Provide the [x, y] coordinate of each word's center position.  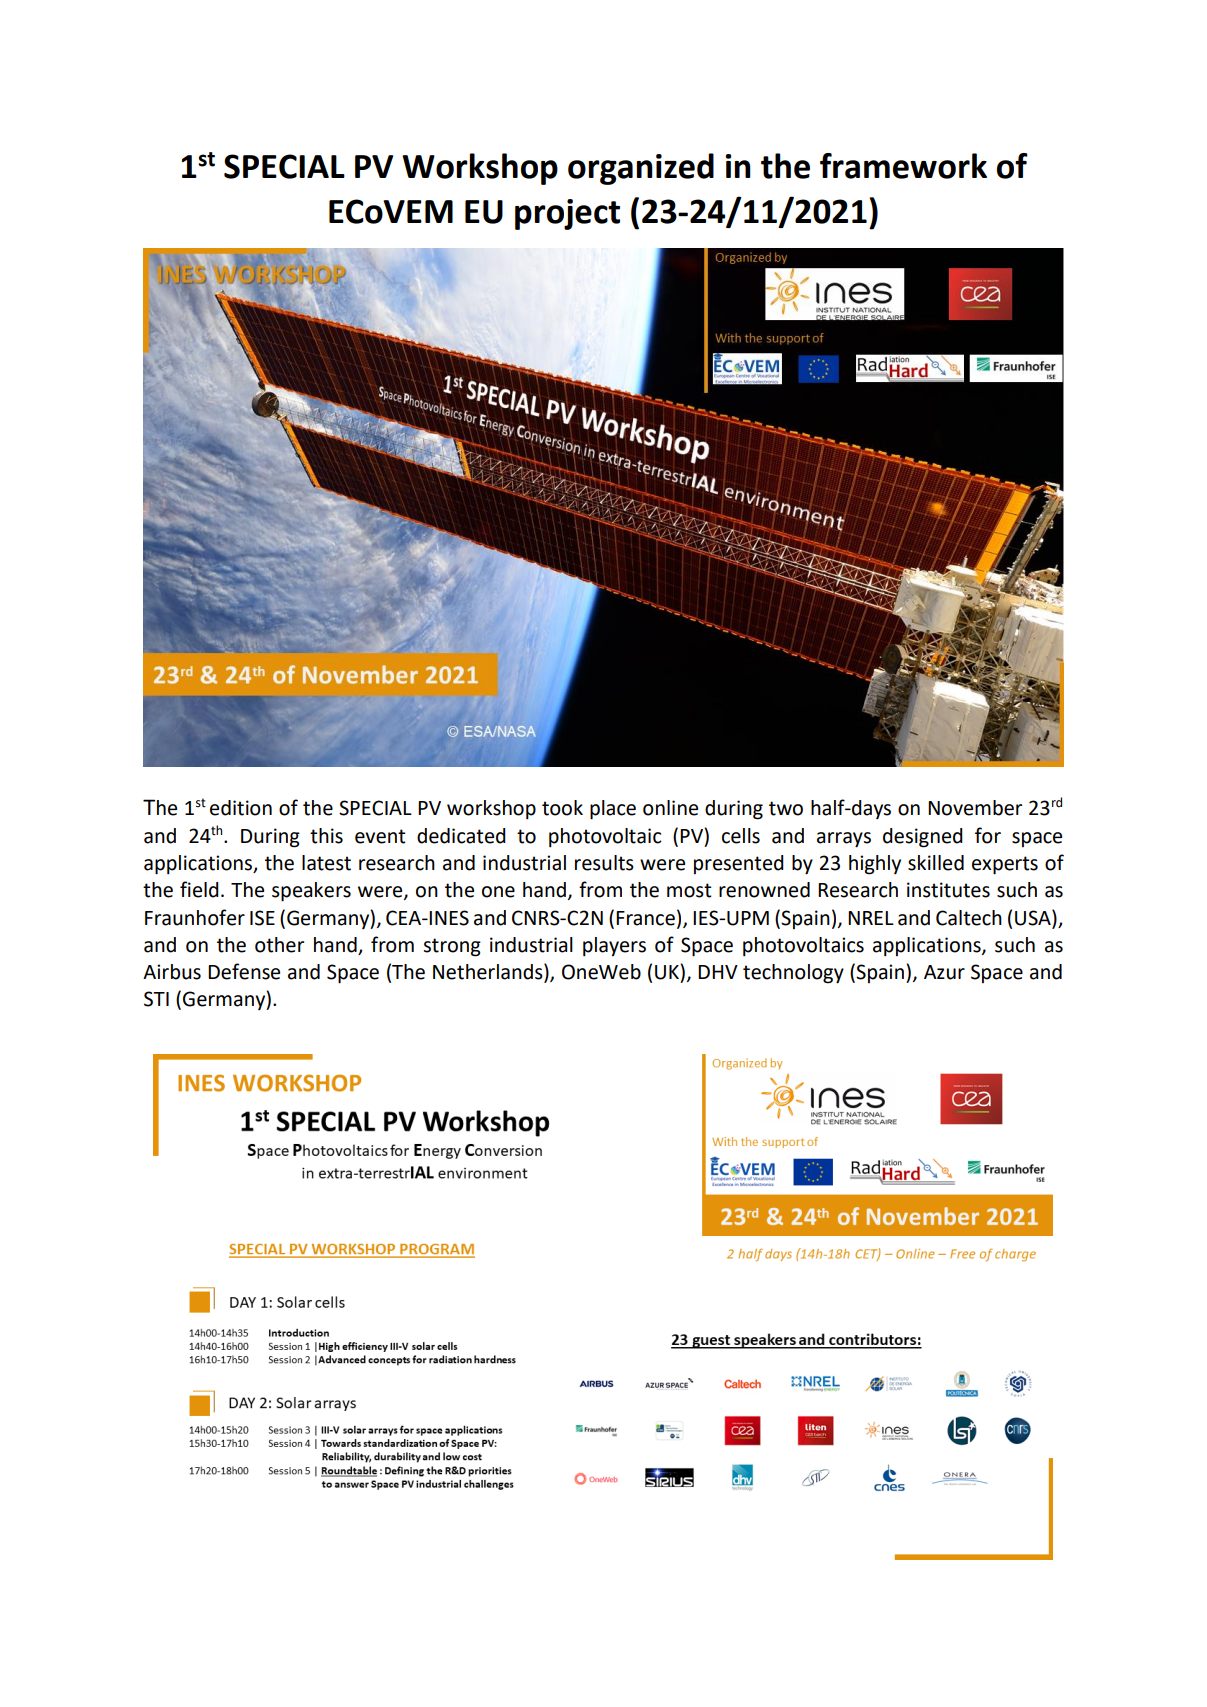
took [562, 808]
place [613, 810]
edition [241, 808]
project [567, 214]
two [786, 808]
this [326, 836]
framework [903, 166]
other [279, 945]
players [614, 946]
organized [641, 169]
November [975, 808]
